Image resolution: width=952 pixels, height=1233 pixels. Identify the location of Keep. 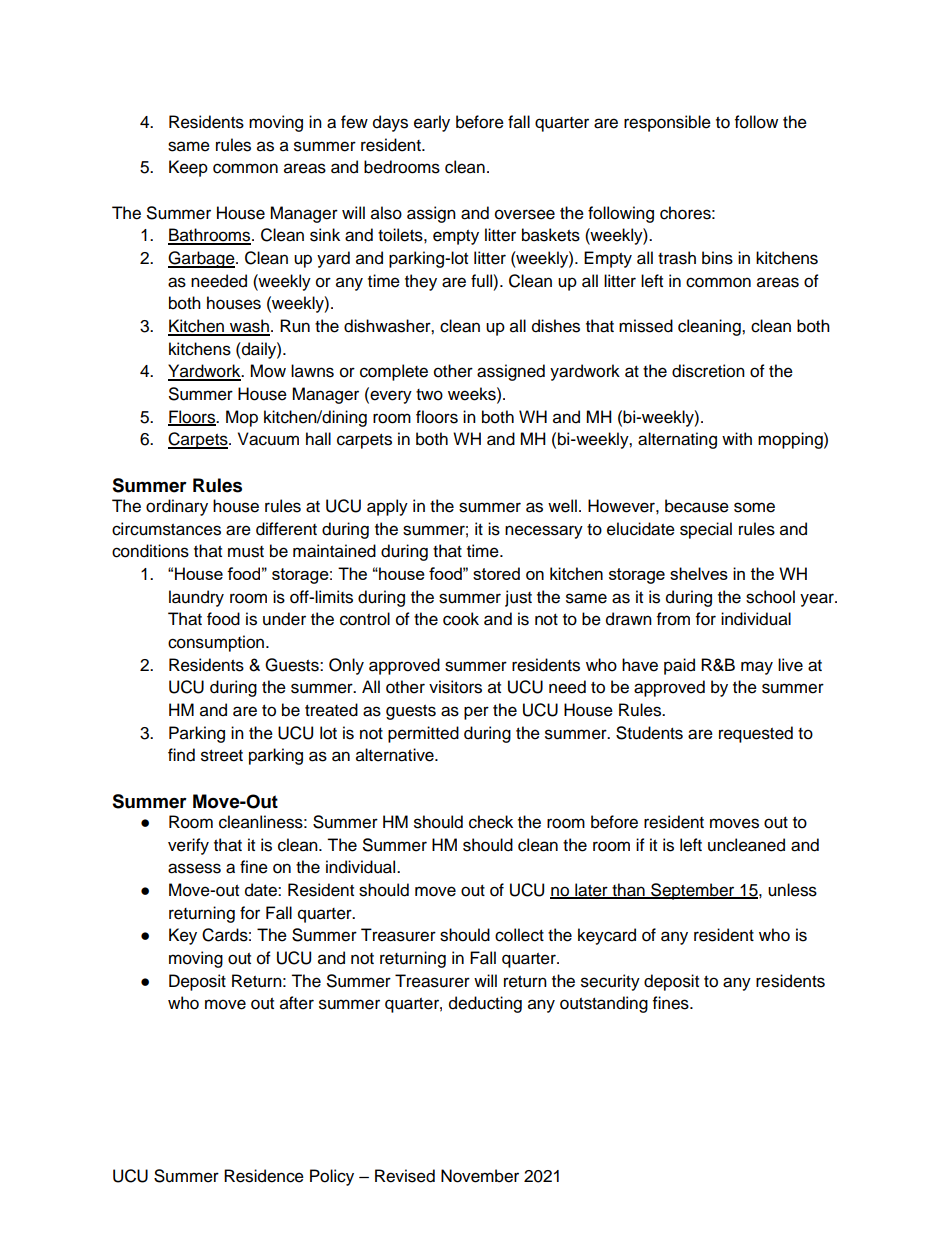
(188, 168).
